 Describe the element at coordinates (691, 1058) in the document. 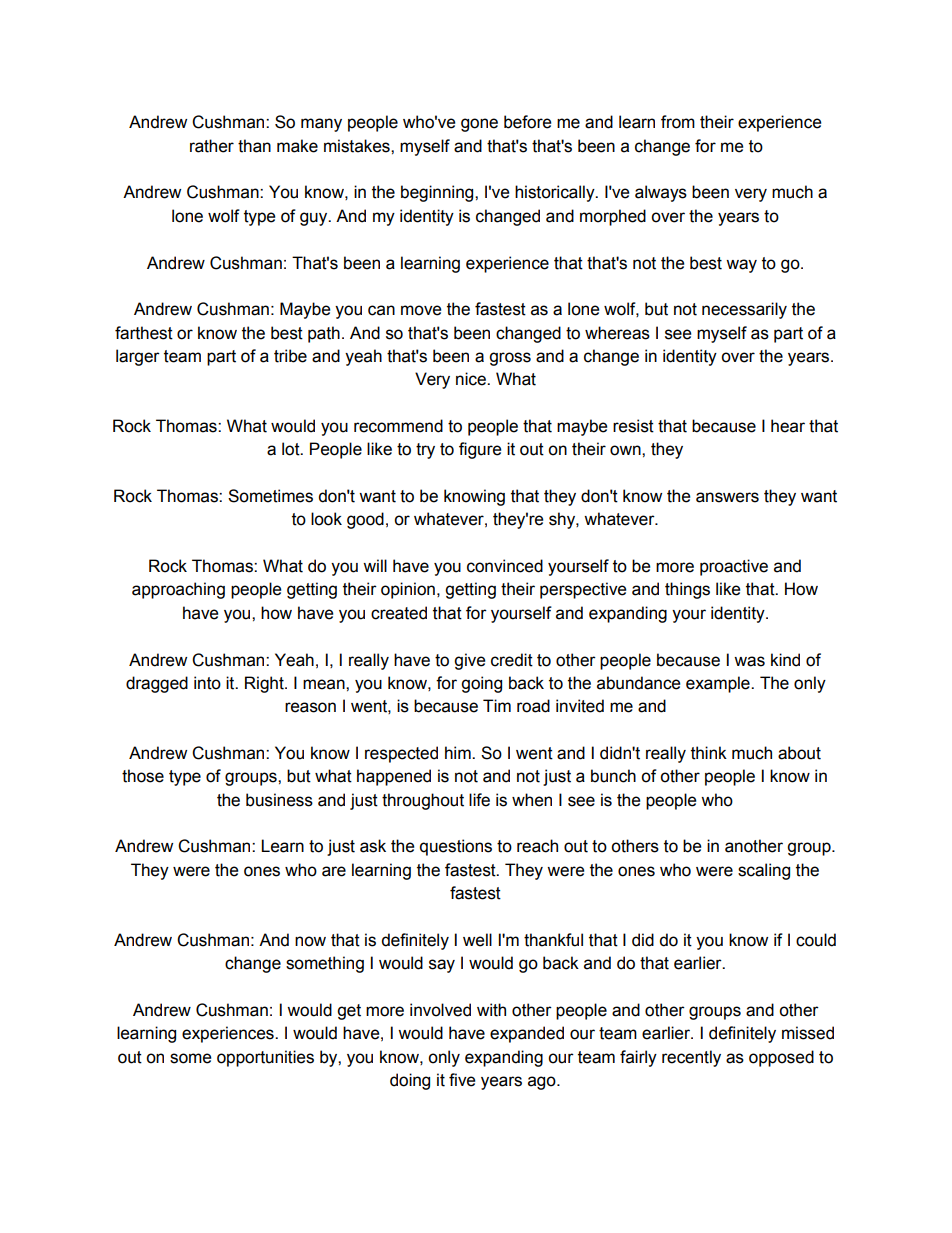

I see `recently` at that location.
